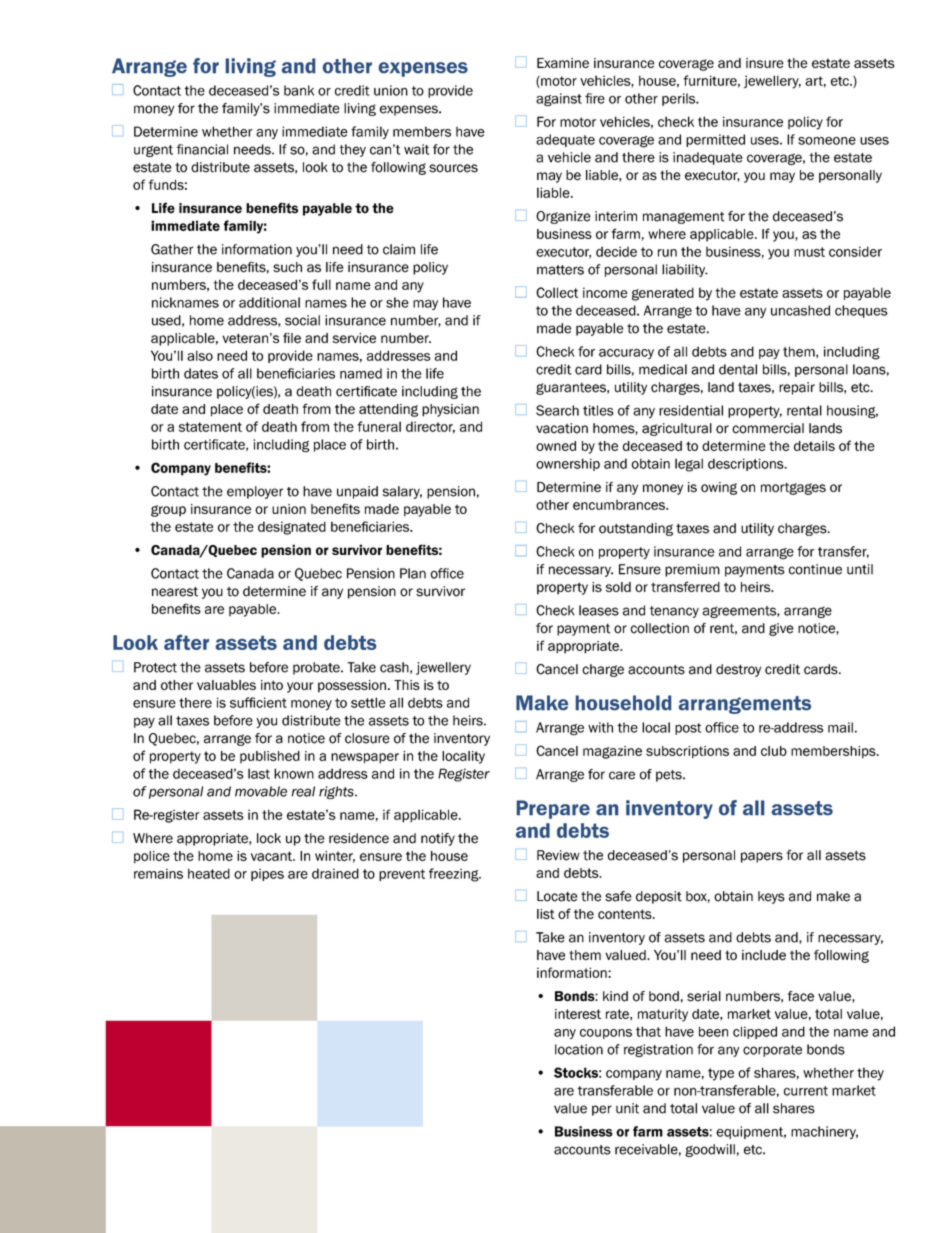 The image size is (952, 1233). I want to click on insure, so click(765, 63).
